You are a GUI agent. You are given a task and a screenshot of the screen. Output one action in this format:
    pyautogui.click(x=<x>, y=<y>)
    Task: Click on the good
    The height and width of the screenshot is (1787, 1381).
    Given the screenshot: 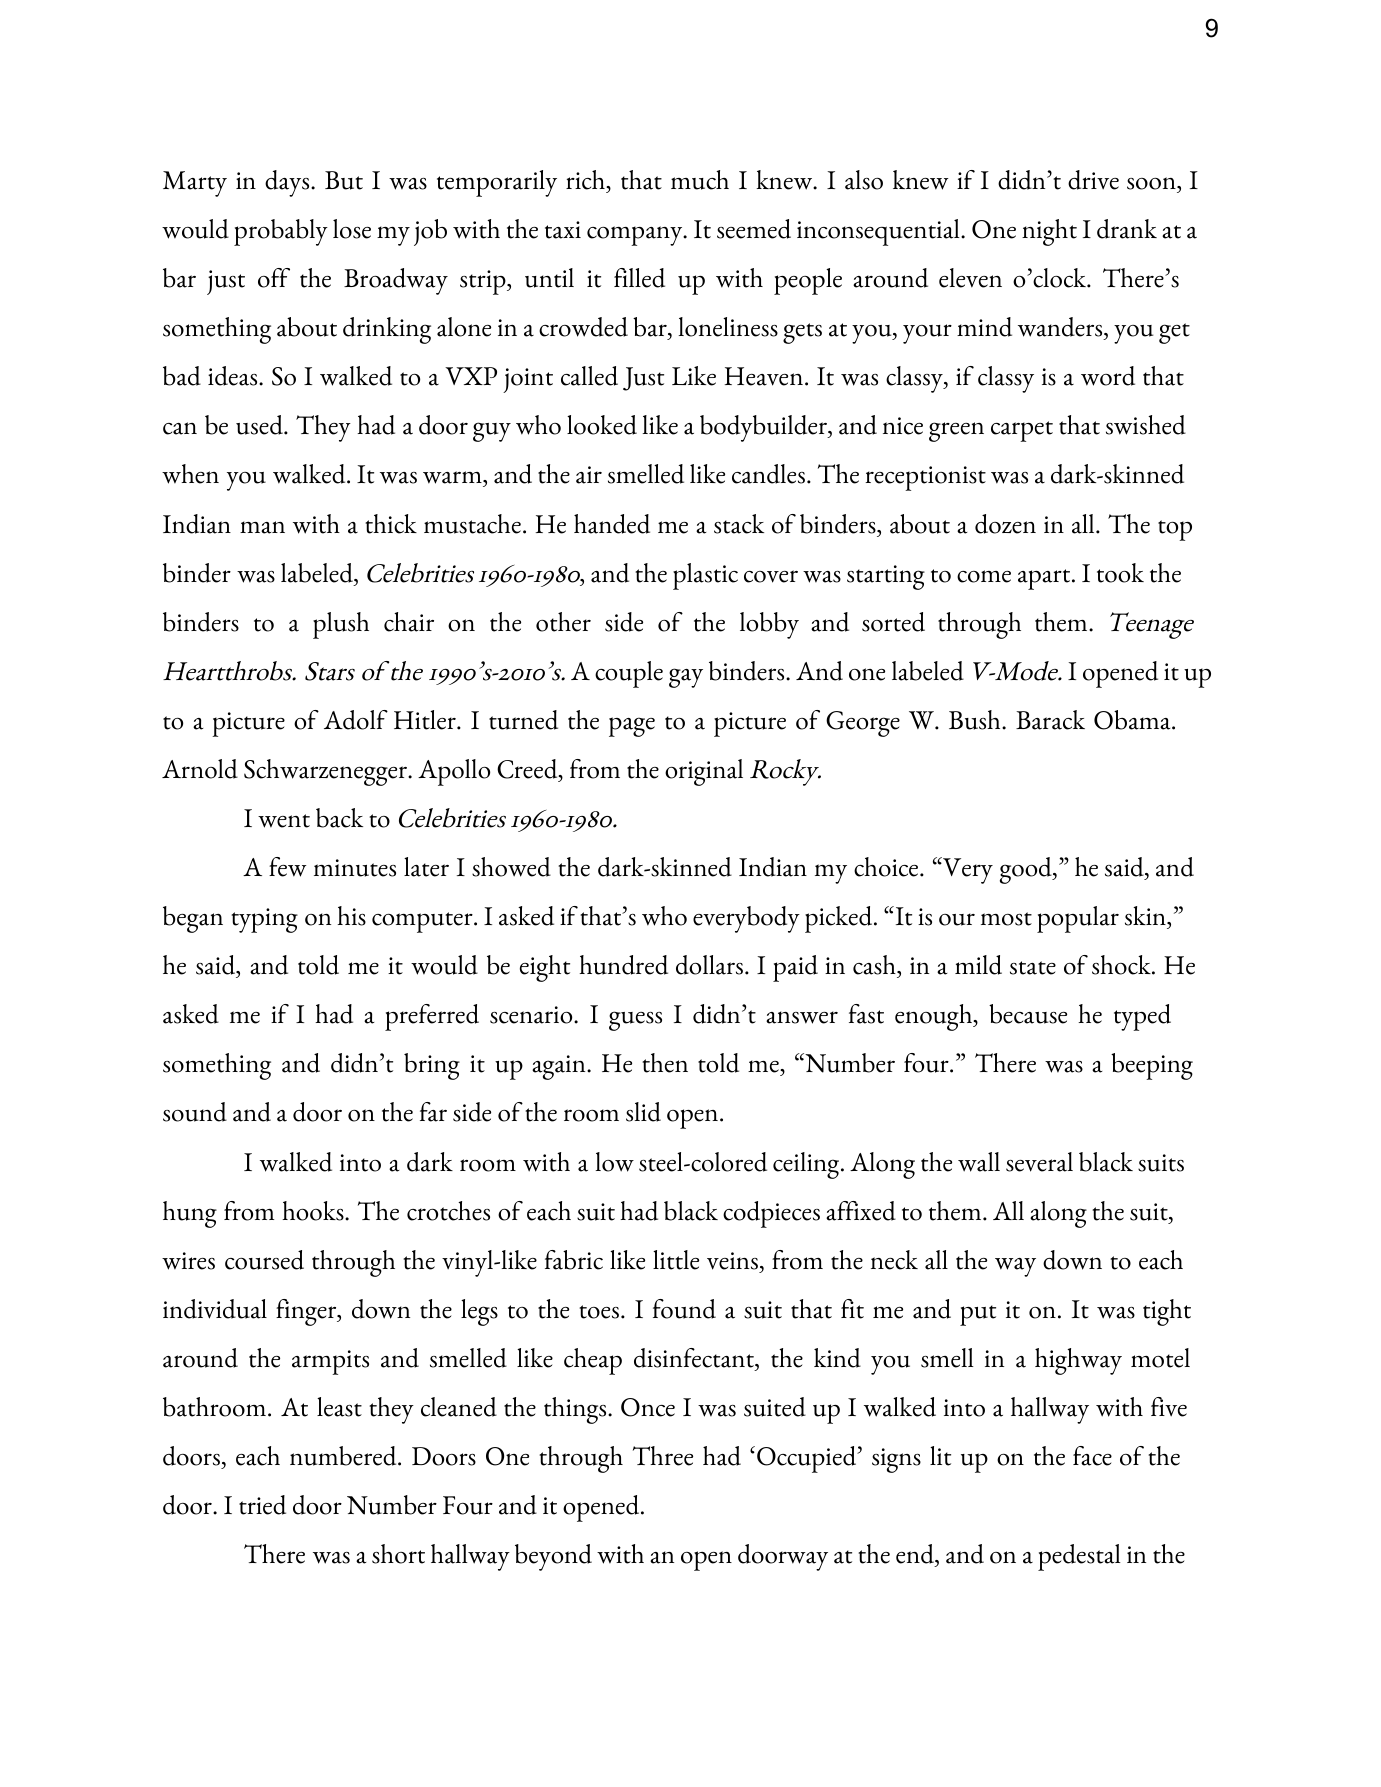 What is the action you would take?
    pyautogui.click(x=1027, y=870)
